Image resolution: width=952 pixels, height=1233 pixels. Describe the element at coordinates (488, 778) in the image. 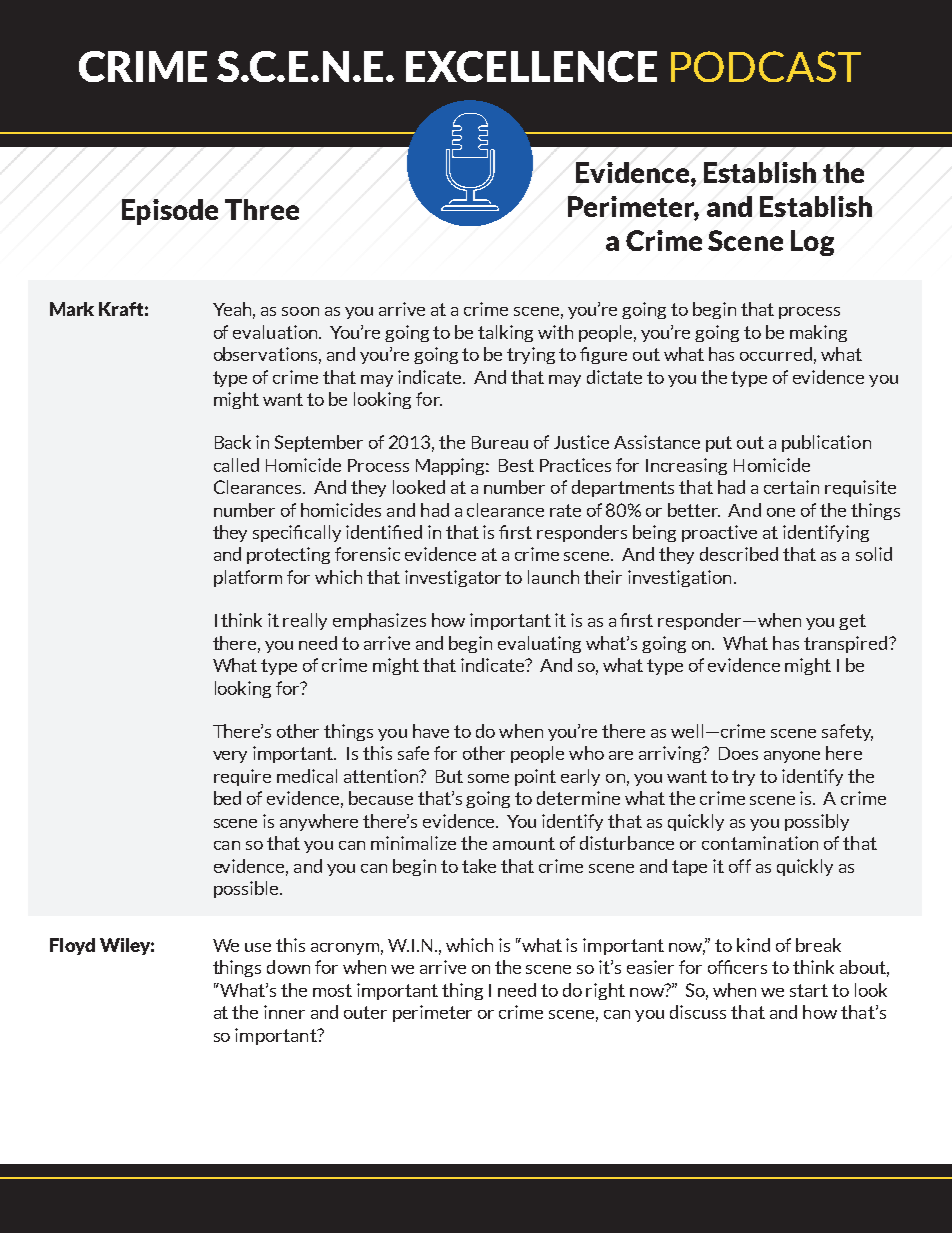

I see `some` at that location.
